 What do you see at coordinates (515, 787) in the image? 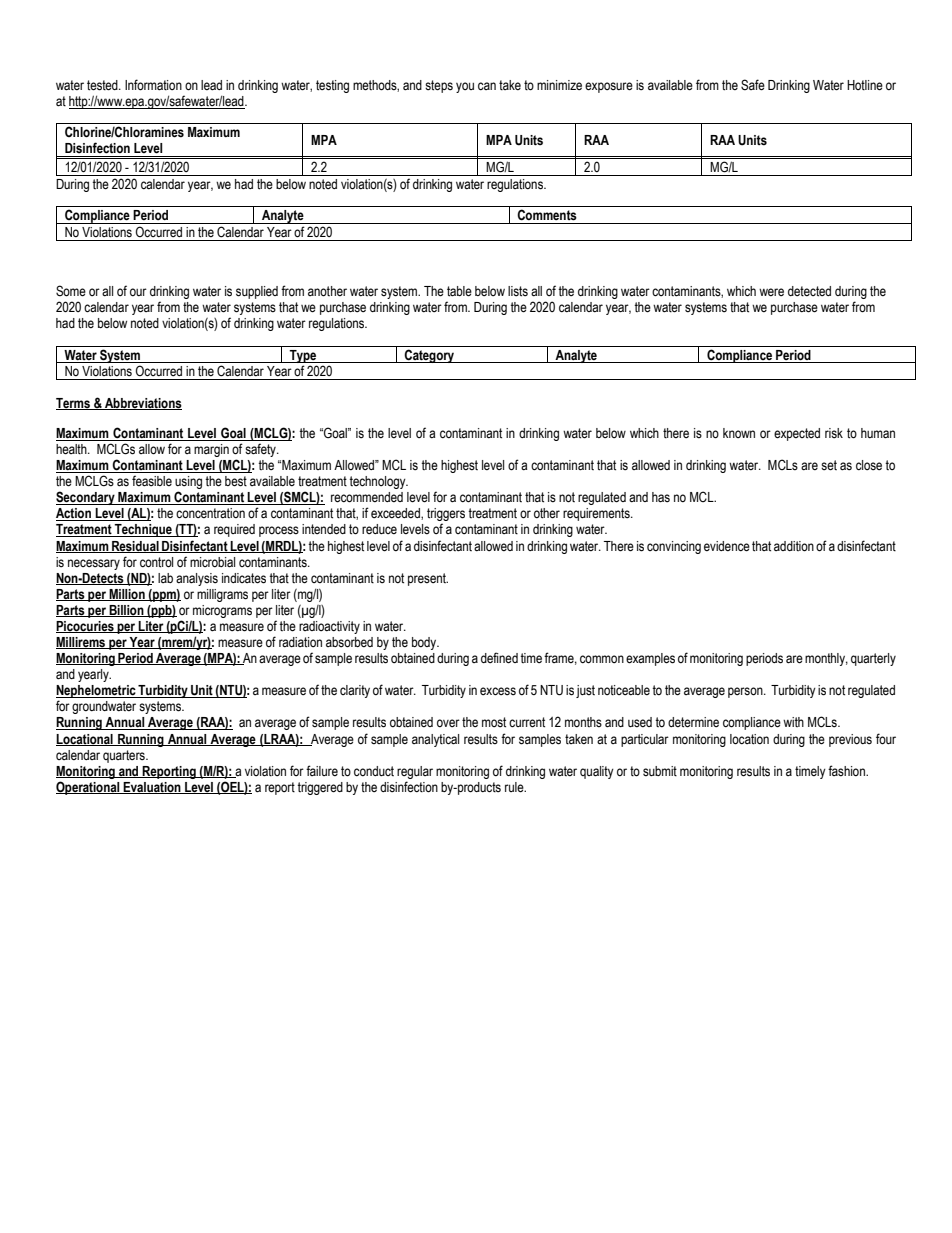
I see `rule` at bounding box center [515, 787].
